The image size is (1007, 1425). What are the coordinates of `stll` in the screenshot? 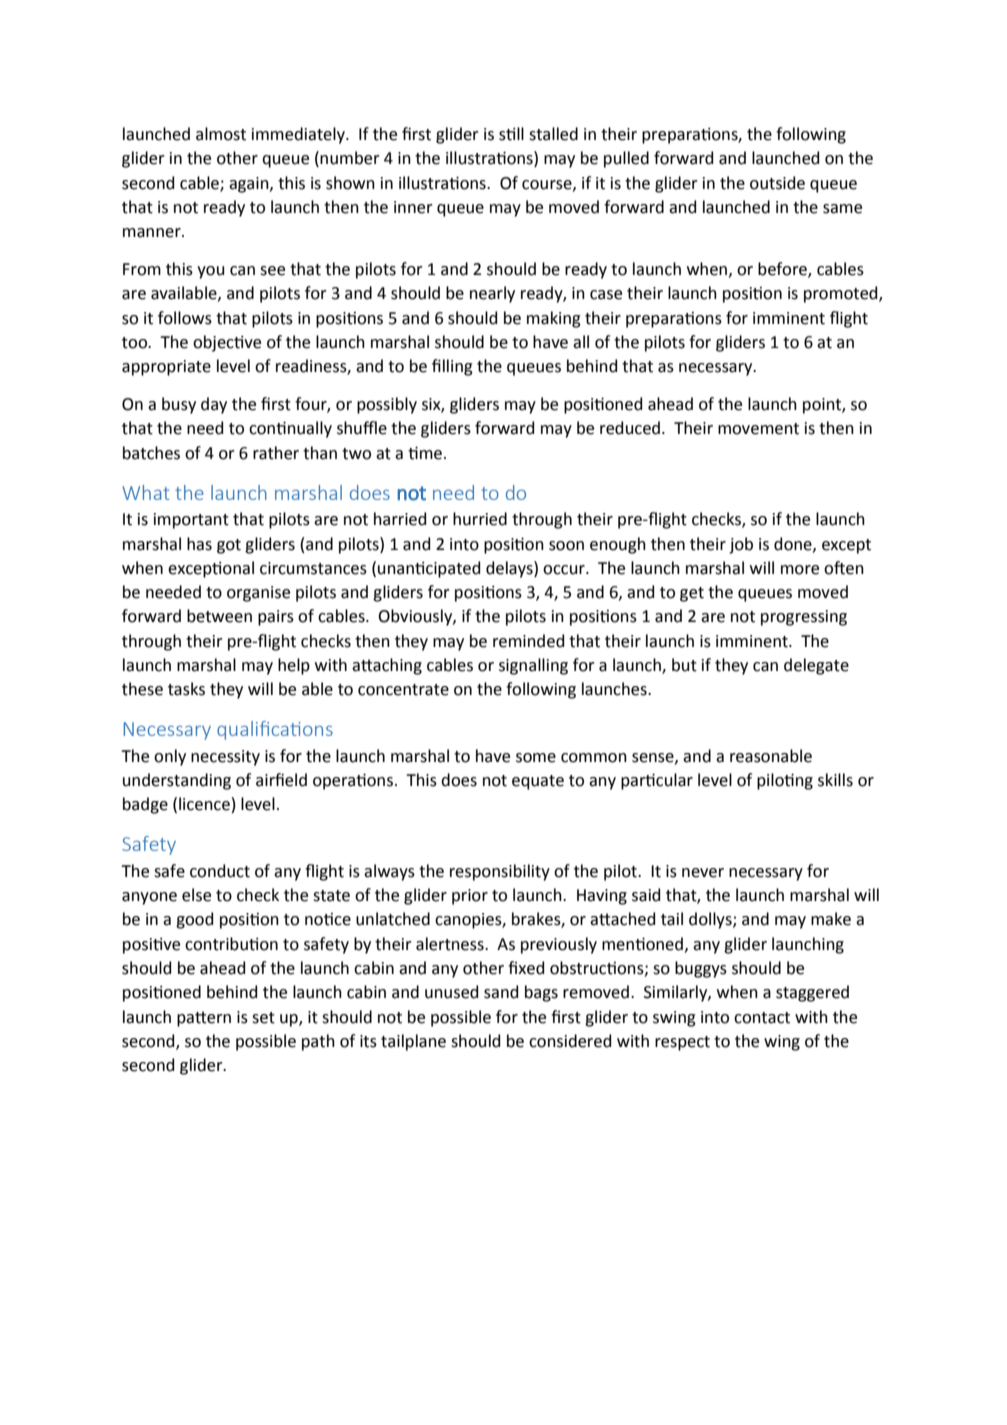 It's located at (511, 134).
